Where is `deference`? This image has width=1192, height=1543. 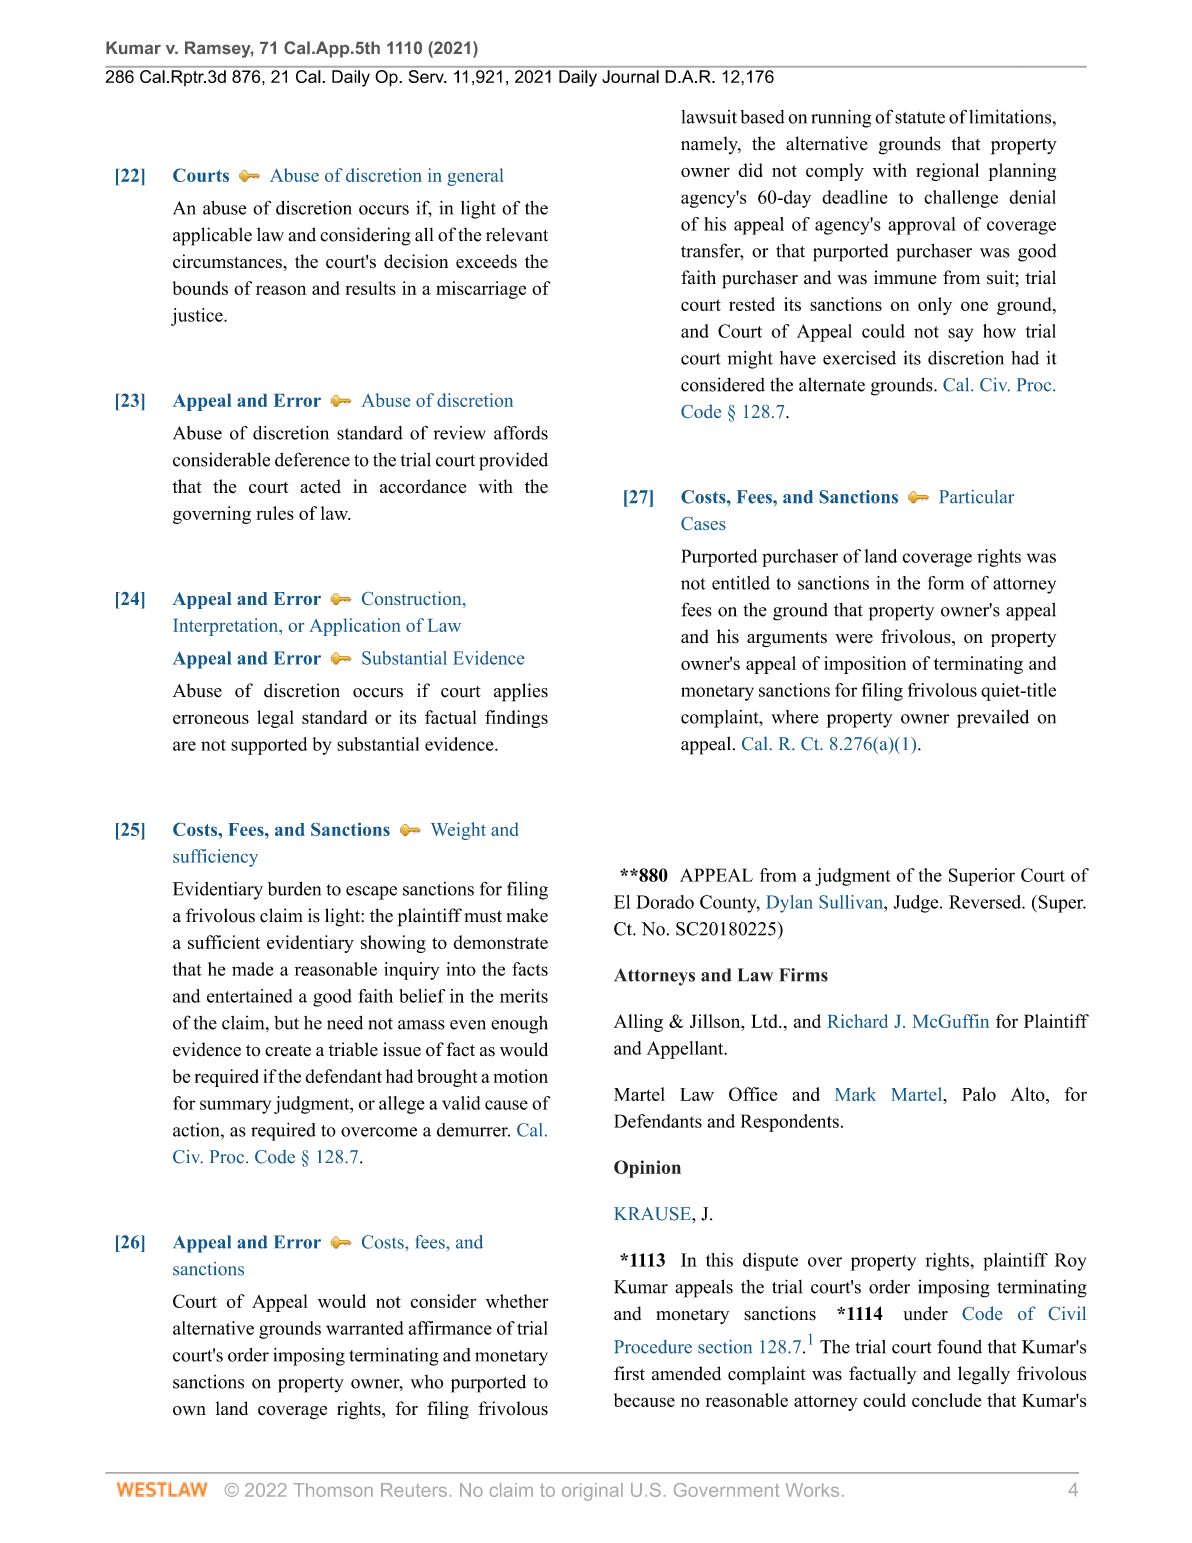
deference is located at coordinates (312, 459).
